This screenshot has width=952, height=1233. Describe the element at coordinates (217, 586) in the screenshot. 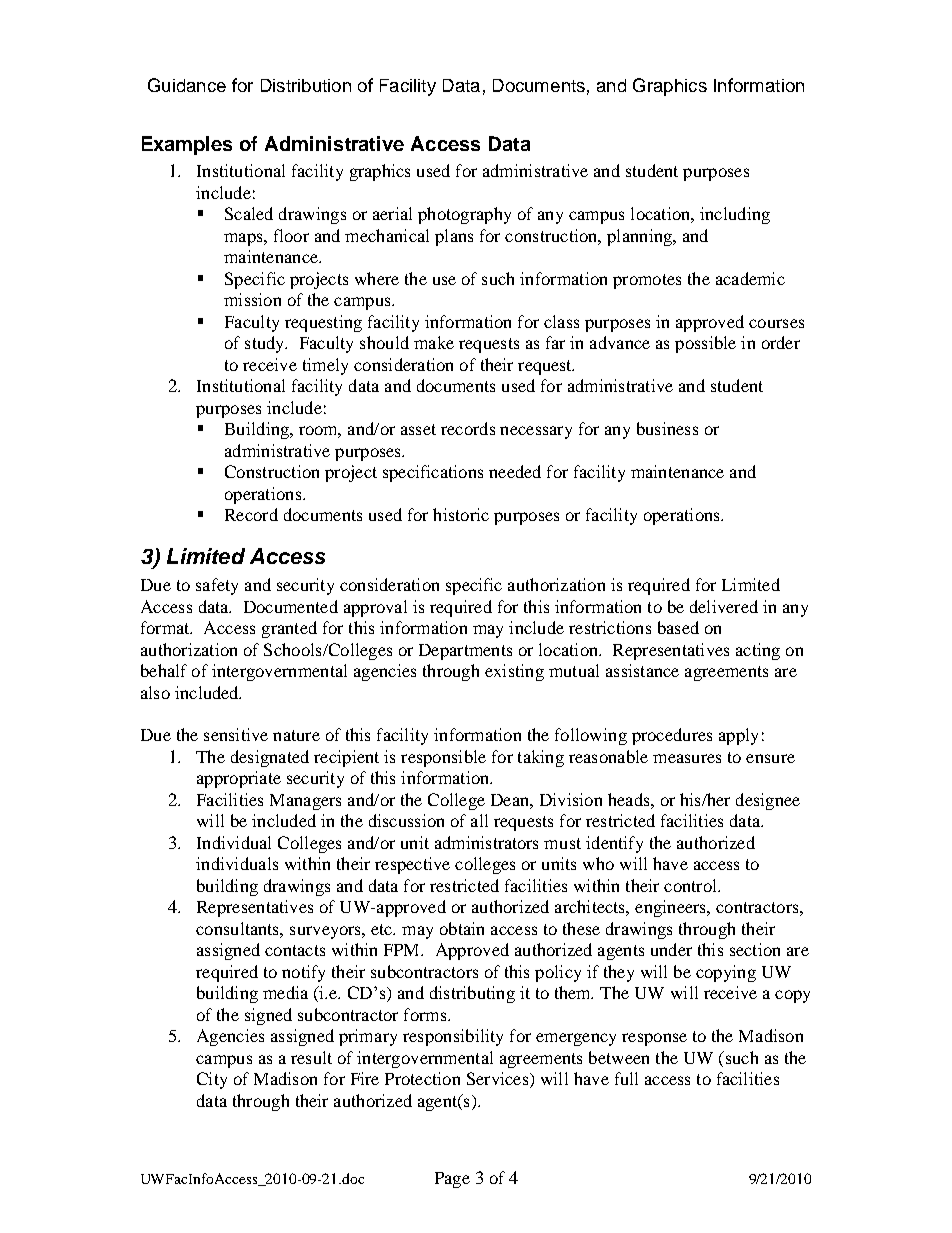

I see `safety` at that location.
